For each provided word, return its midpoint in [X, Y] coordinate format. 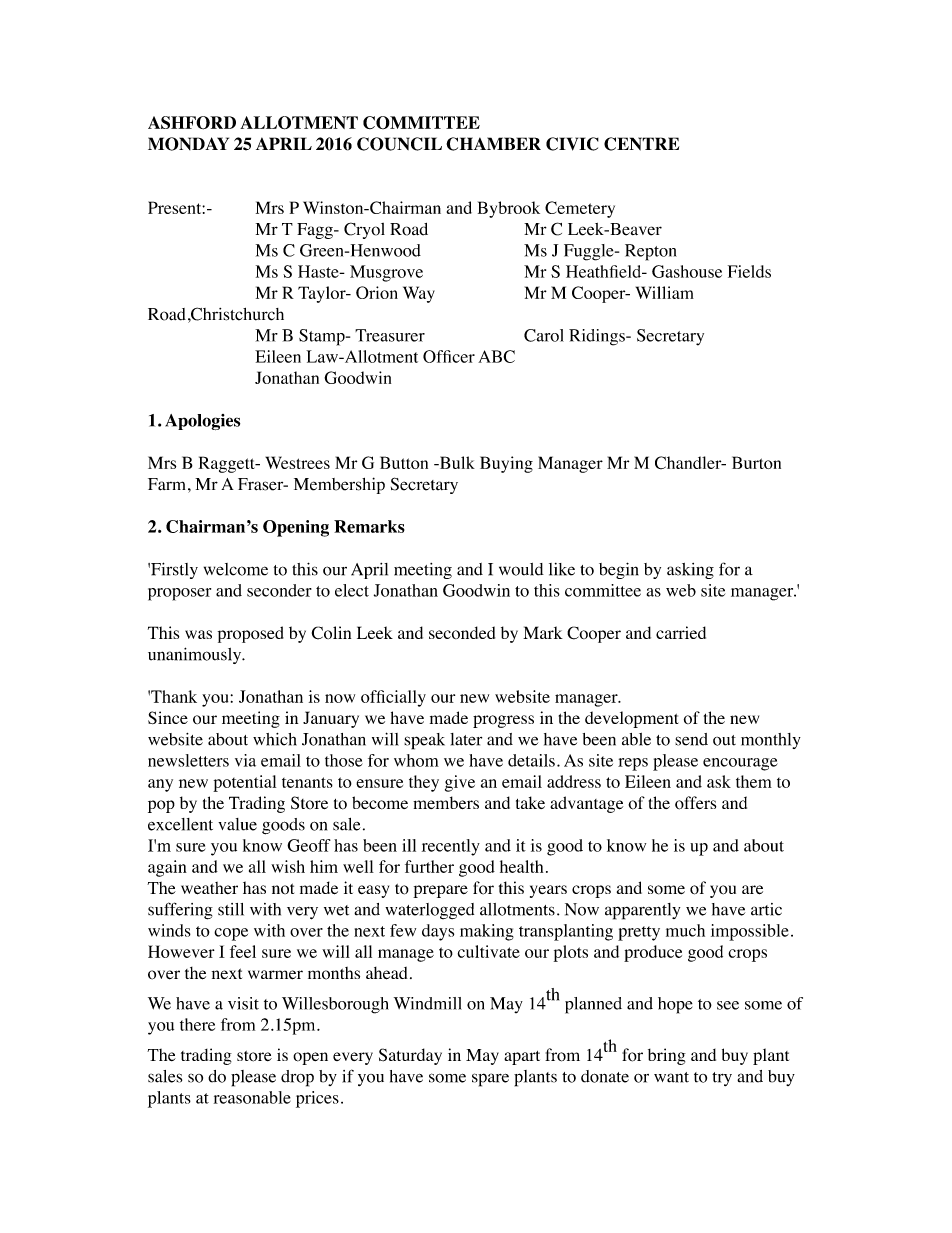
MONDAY [188, 144]
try [722, 1079]
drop [297, 1078]
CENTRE [641, 144]
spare [490, 1080]
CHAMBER [493, 144]
